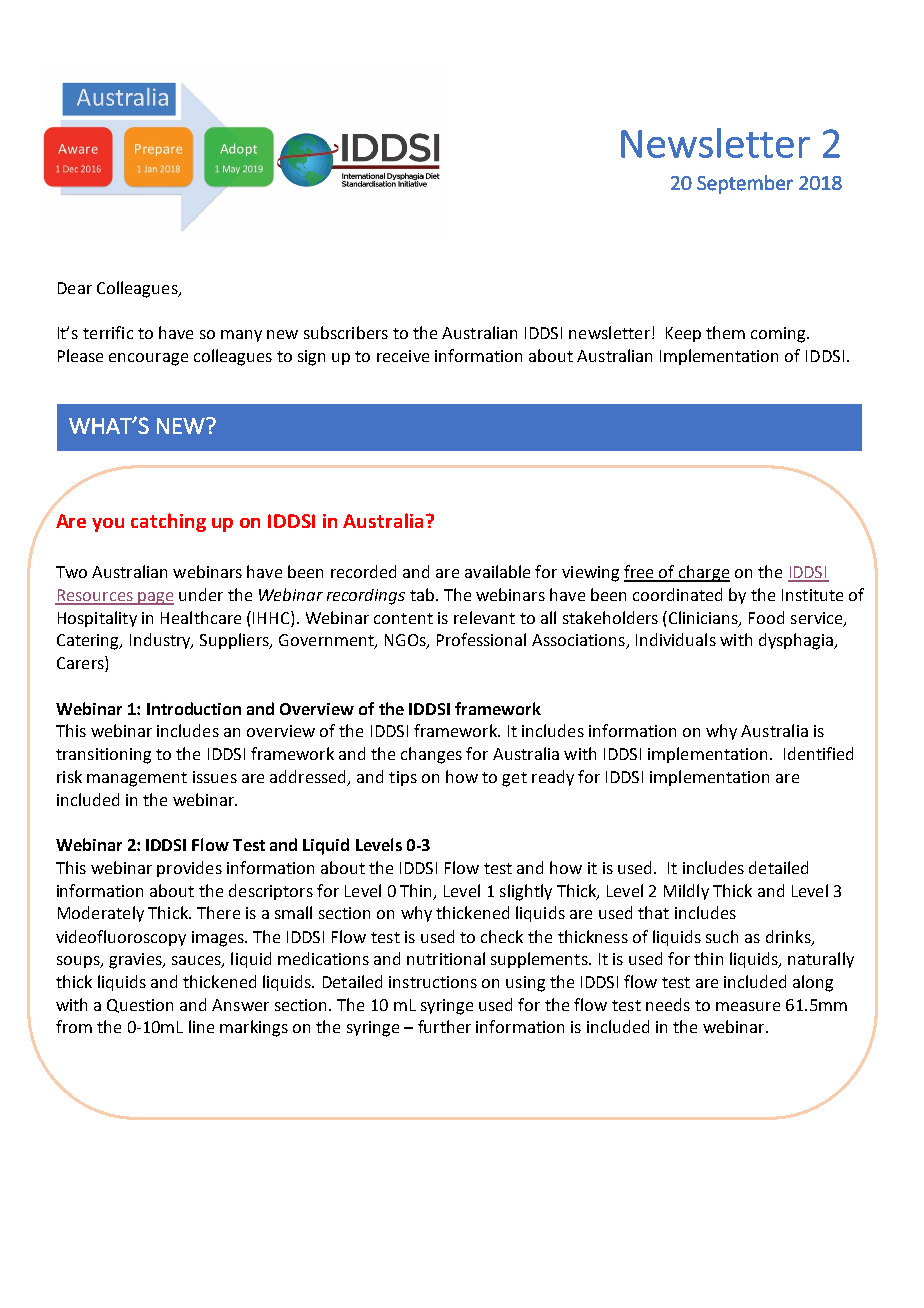  I want to click on Dear, so click(75, 288).
